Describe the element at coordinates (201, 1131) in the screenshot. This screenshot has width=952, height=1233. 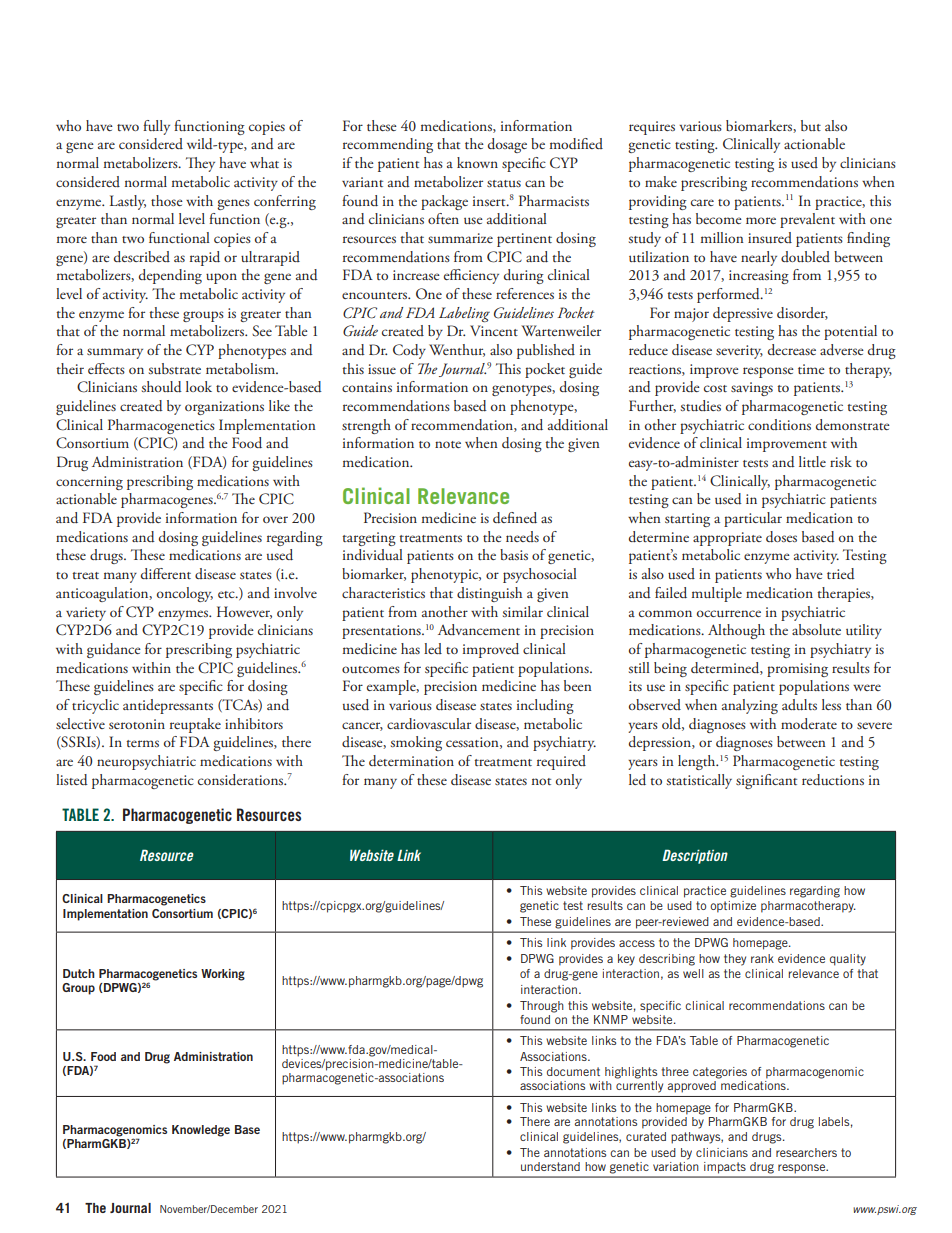
I see `Knowledge` at that location.
